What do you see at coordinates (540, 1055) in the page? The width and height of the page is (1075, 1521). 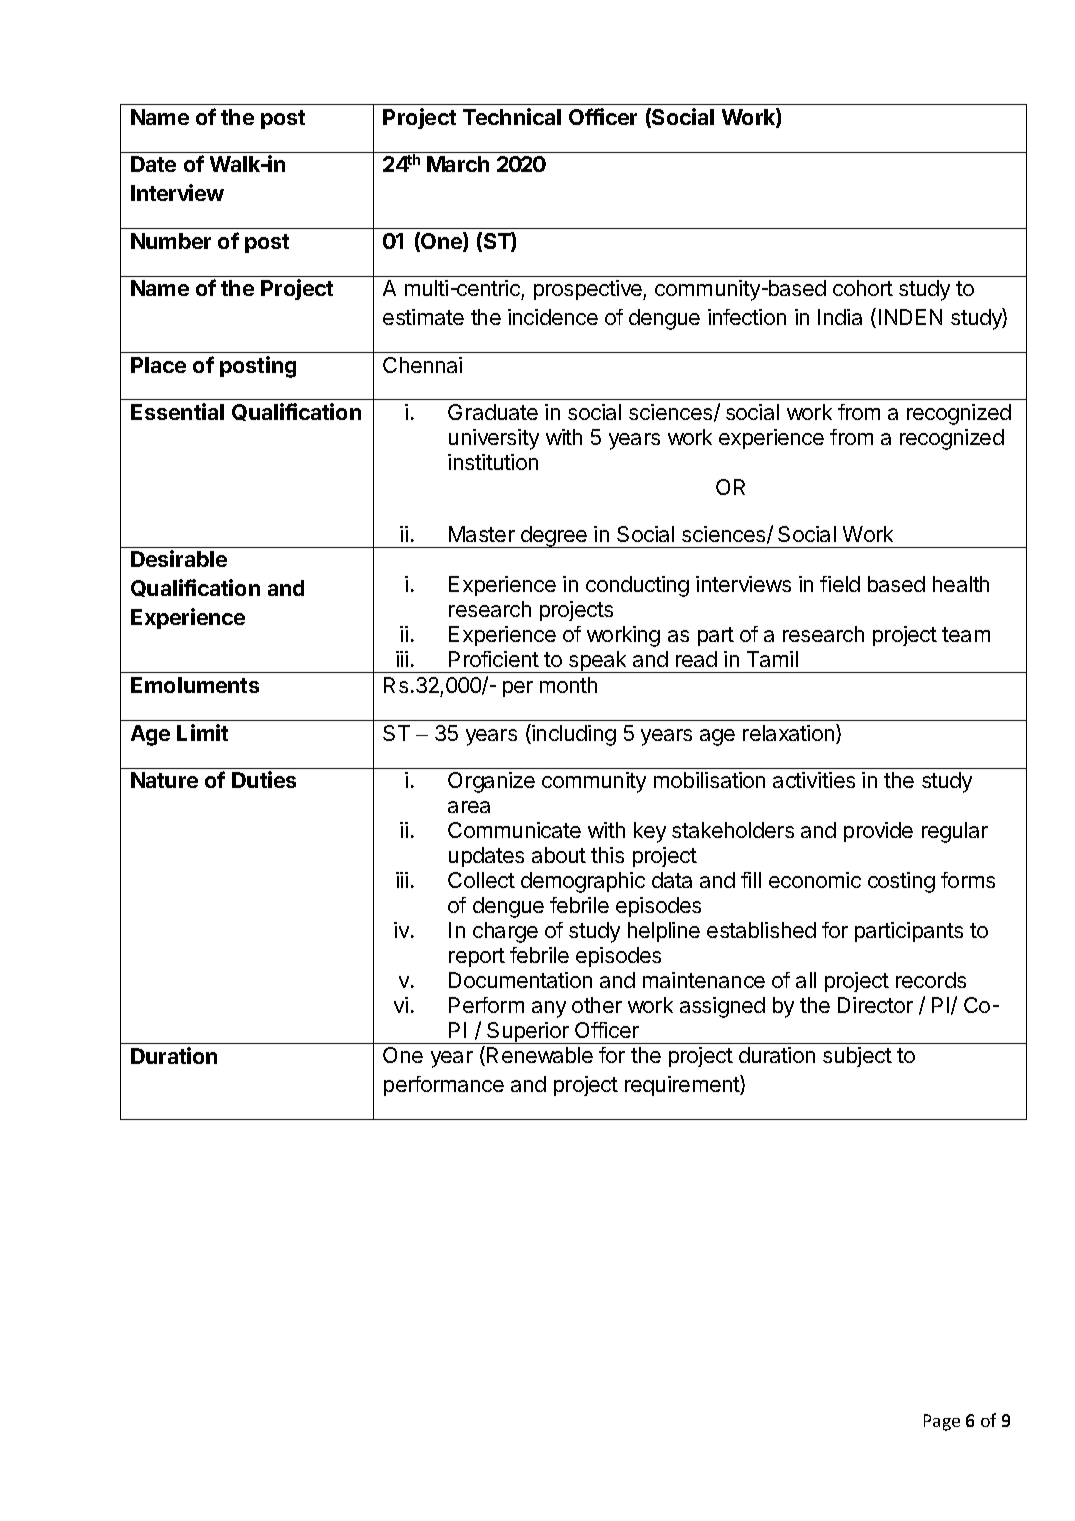 I see `Renewable` at bounding box center [540, 1055].
